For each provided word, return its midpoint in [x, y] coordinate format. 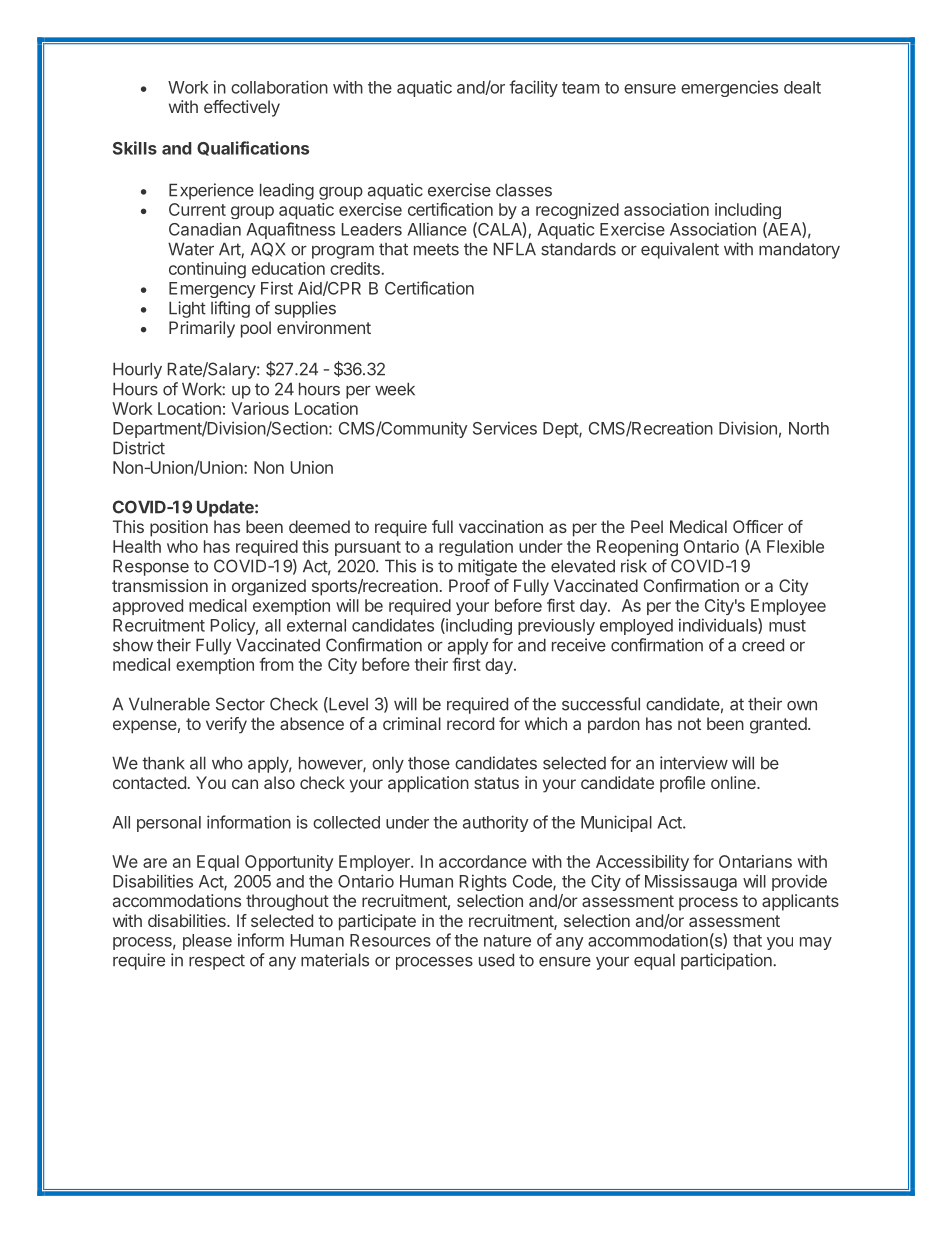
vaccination [501, 526]
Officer [758, 526]
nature [507, 941]
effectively [242, 108]
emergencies [729, 88]
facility [533, 88]
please [207, 942]
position [179, 528]
